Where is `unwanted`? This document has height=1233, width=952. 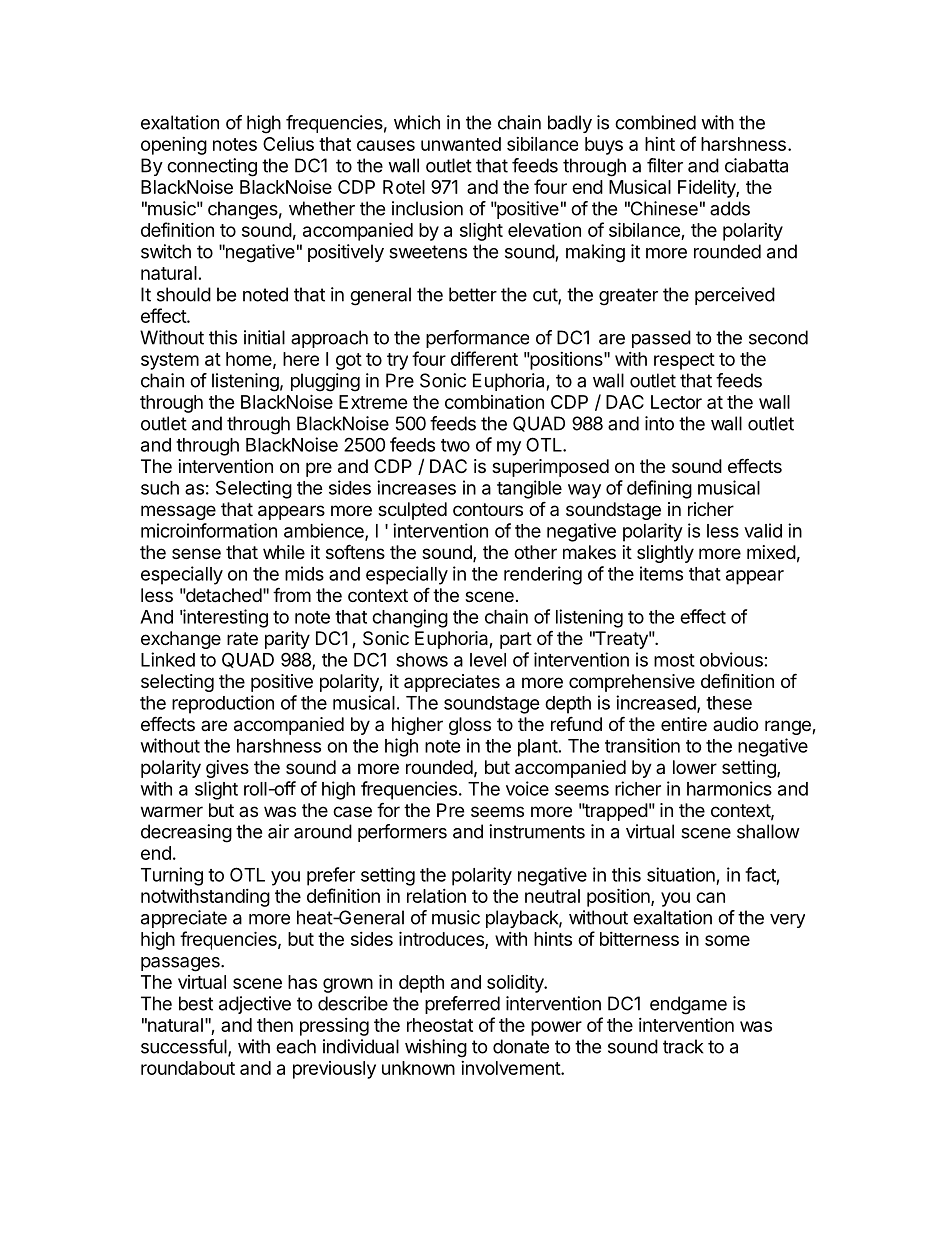 unwanted is located at coordinates (461, 144).
